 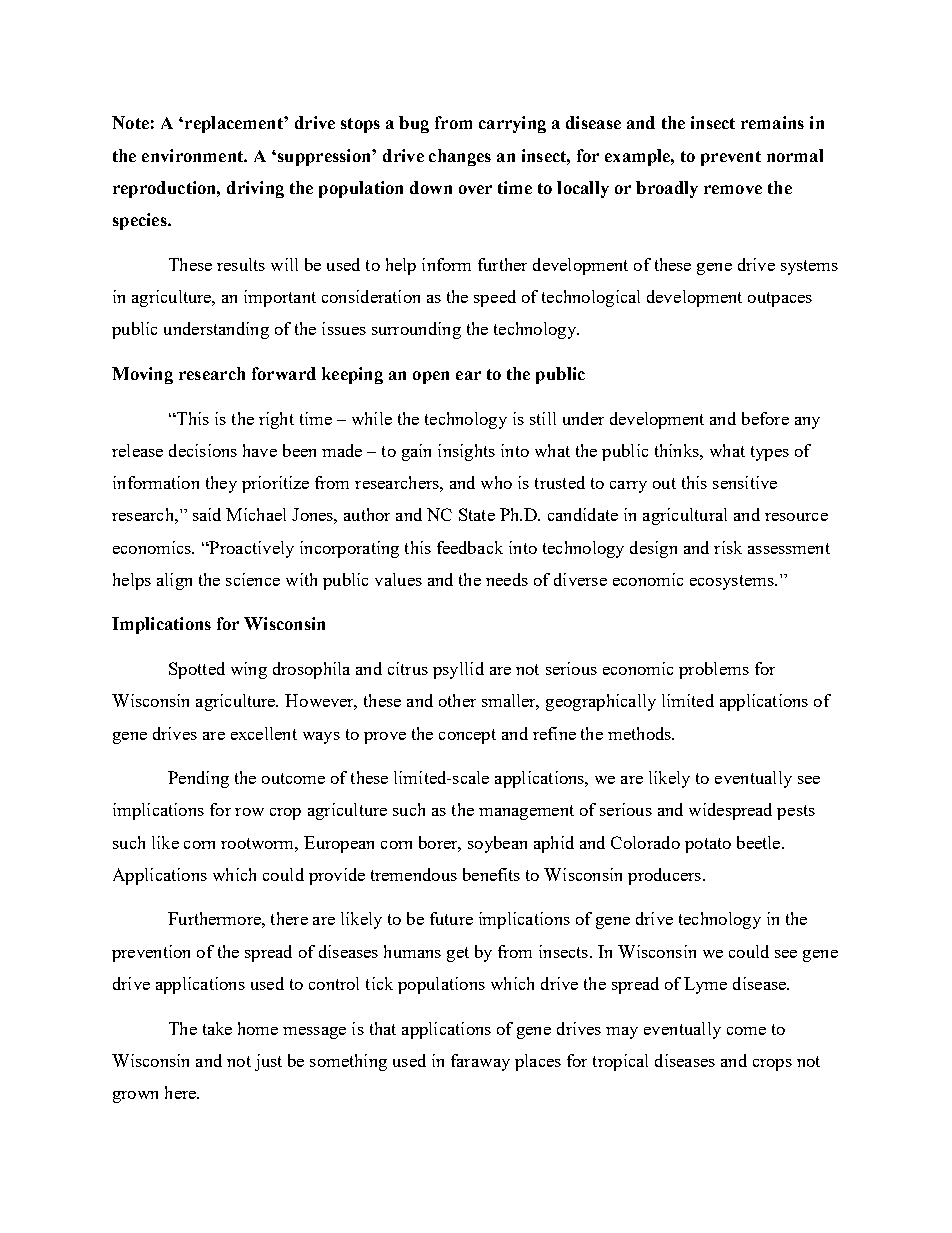 What do you see at coordinates (235, 124) in the image?
I see `replacement` at bounding box center [235, 124].
